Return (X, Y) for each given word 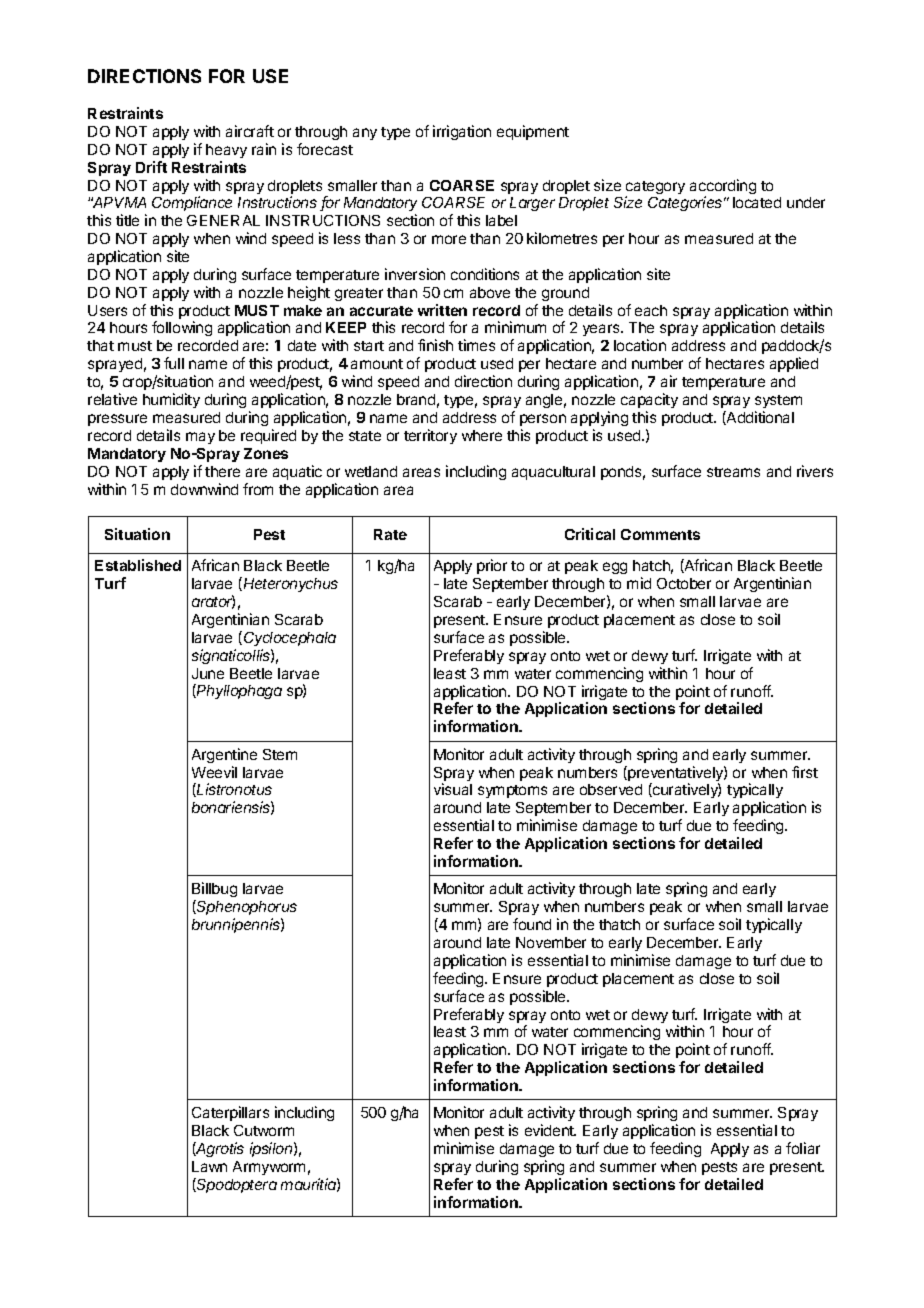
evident (550, 1130)
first (805, 772)
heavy (226, 151)
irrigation (462, 132)
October (684, 583)
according (723, 188)
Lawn (209, 1166)
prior (492, 566)
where (482, 435)
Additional (759, 418)
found (532, 924)
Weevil (214, 772)
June (208, 673)
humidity (171, 400)
